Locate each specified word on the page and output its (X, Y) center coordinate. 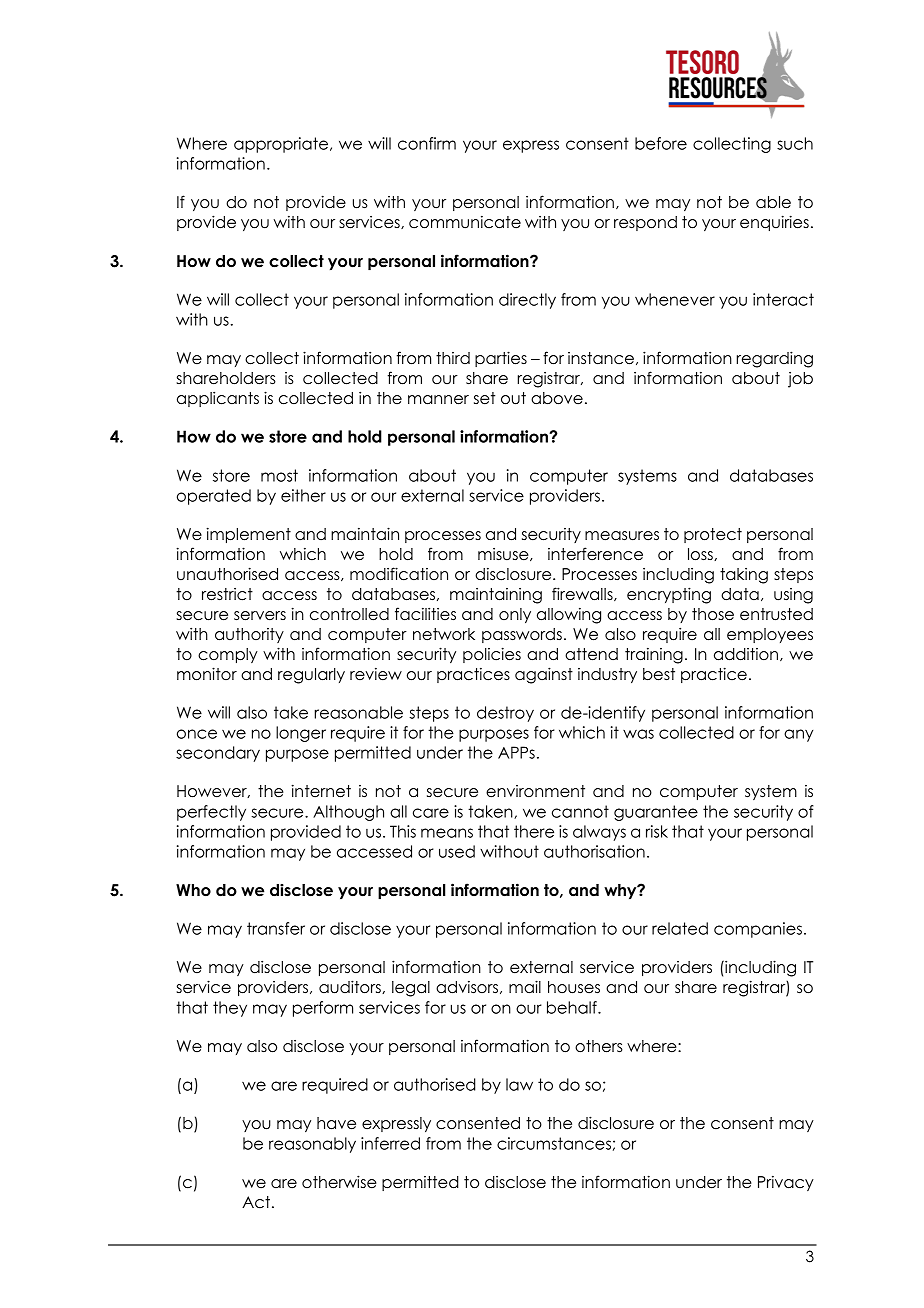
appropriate (282, 145)
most (279, 475)
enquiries (774, 223)
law (519, 1084)
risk (657, 831)
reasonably (312, 1145)
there (534, 831)
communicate (465, 222)
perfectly (211, 813)
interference (595, 554)
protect (713, 535)
